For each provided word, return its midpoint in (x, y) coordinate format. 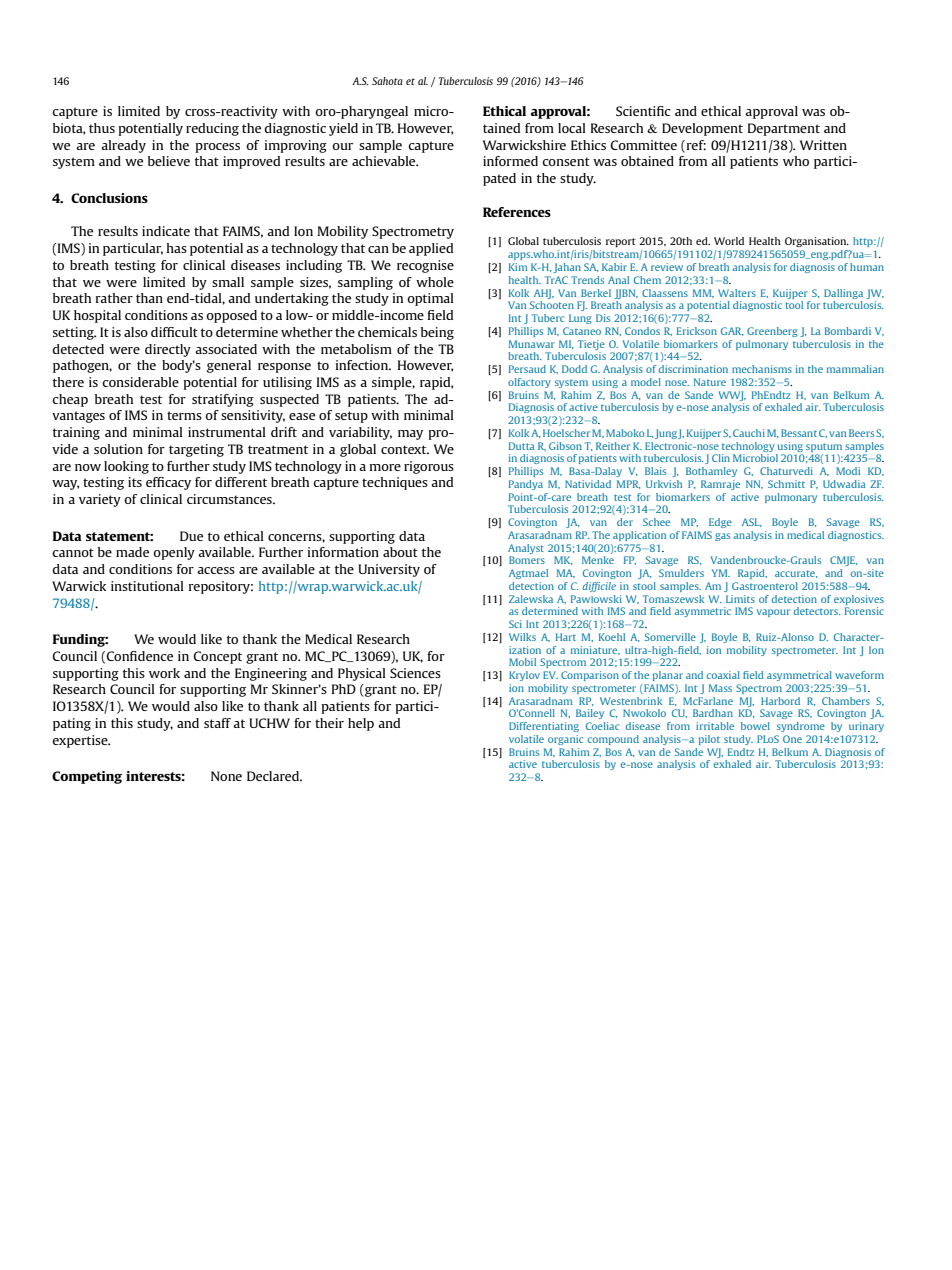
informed (510, 161)
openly (174, 553)
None (226, 776)
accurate (796, 574)
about (400, 552)
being (437, 333)
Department (784, 129)
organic (565, 740)
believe (169, 161)
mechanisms (762, 369)
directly (168, 350)
